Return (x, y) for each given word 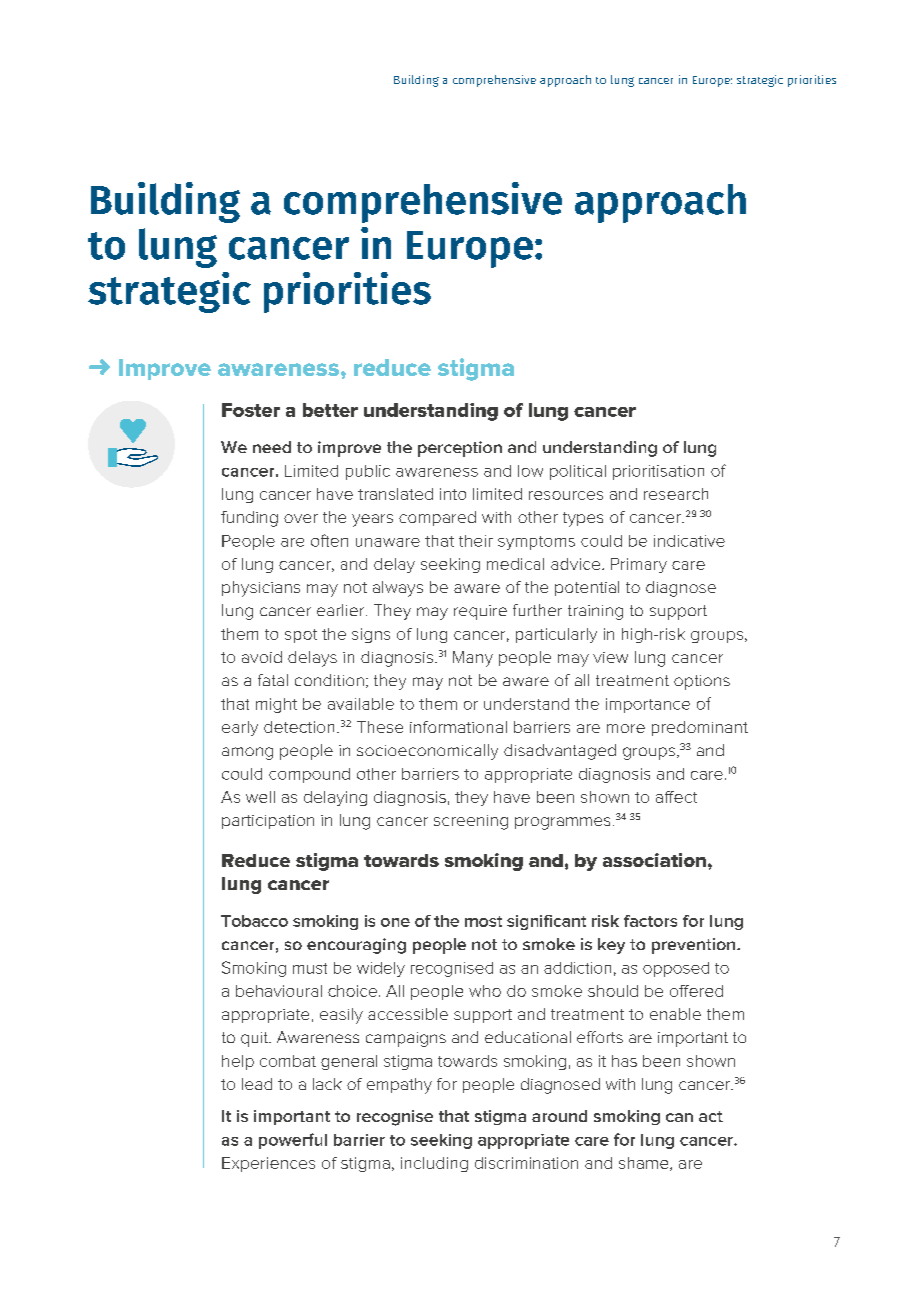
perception (460, 449)
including (434, 1164)
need (272, 447)
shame (645, 1164)
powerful (293, 1141)
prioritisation (658, 472)
